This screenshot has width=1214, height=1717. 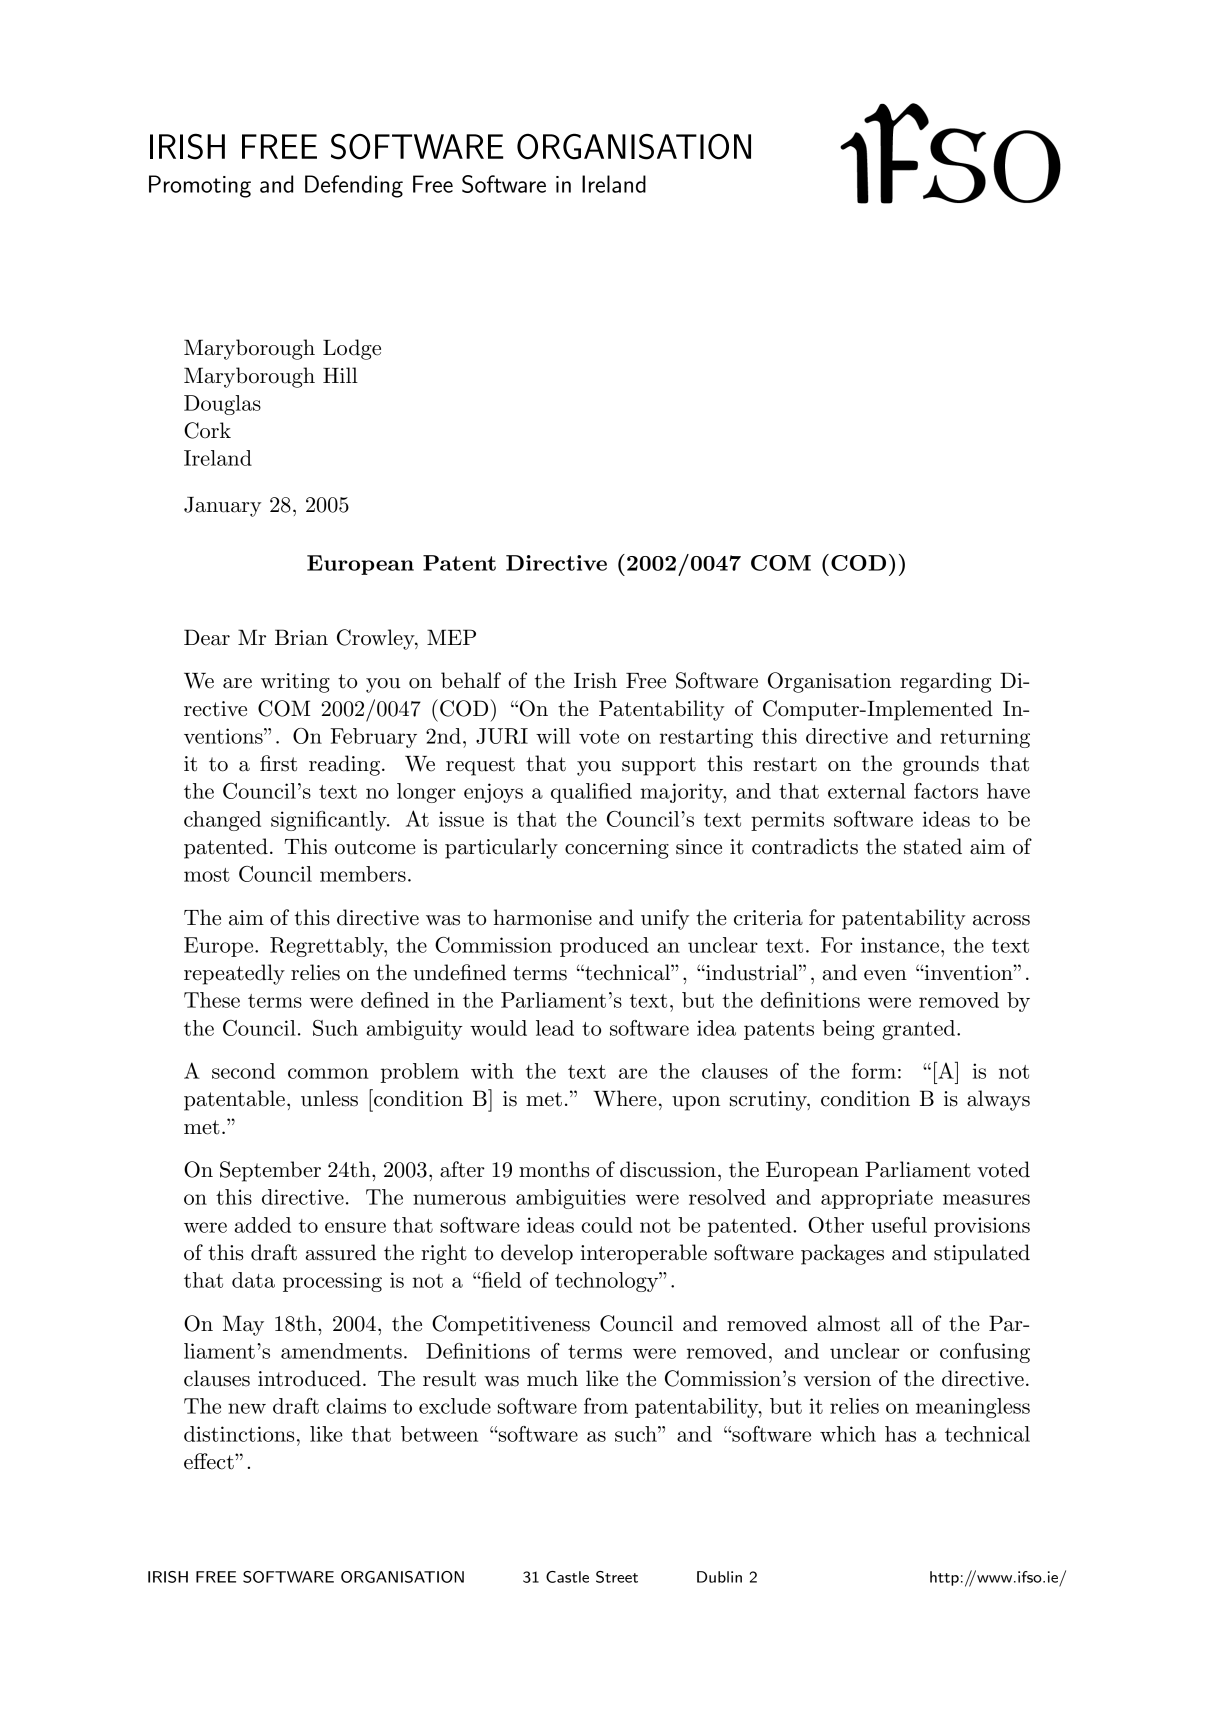 I want to click on regarding, so click(x=945, y=682).
